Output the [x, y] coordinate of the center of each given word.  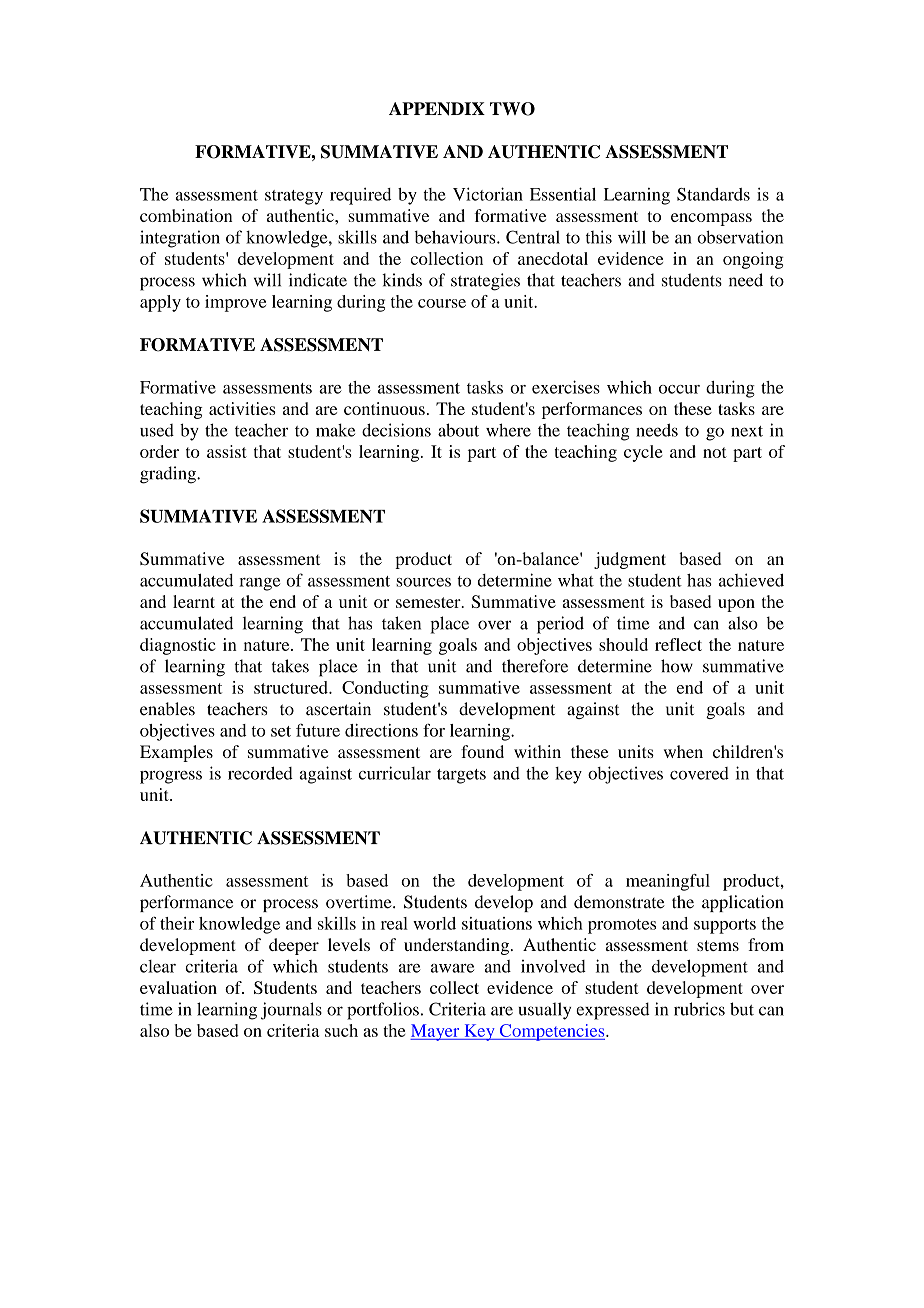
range [259, 584]
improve [235, 303]
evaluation [178, 987]
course [442, 303]
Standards [713, 194]
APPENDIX [437, 109]
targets [461, 776]
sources [423, 582]
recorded [260, 773]
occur [679, 389]
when [683, 751]
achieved [751, 580]
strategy [294, 197]
